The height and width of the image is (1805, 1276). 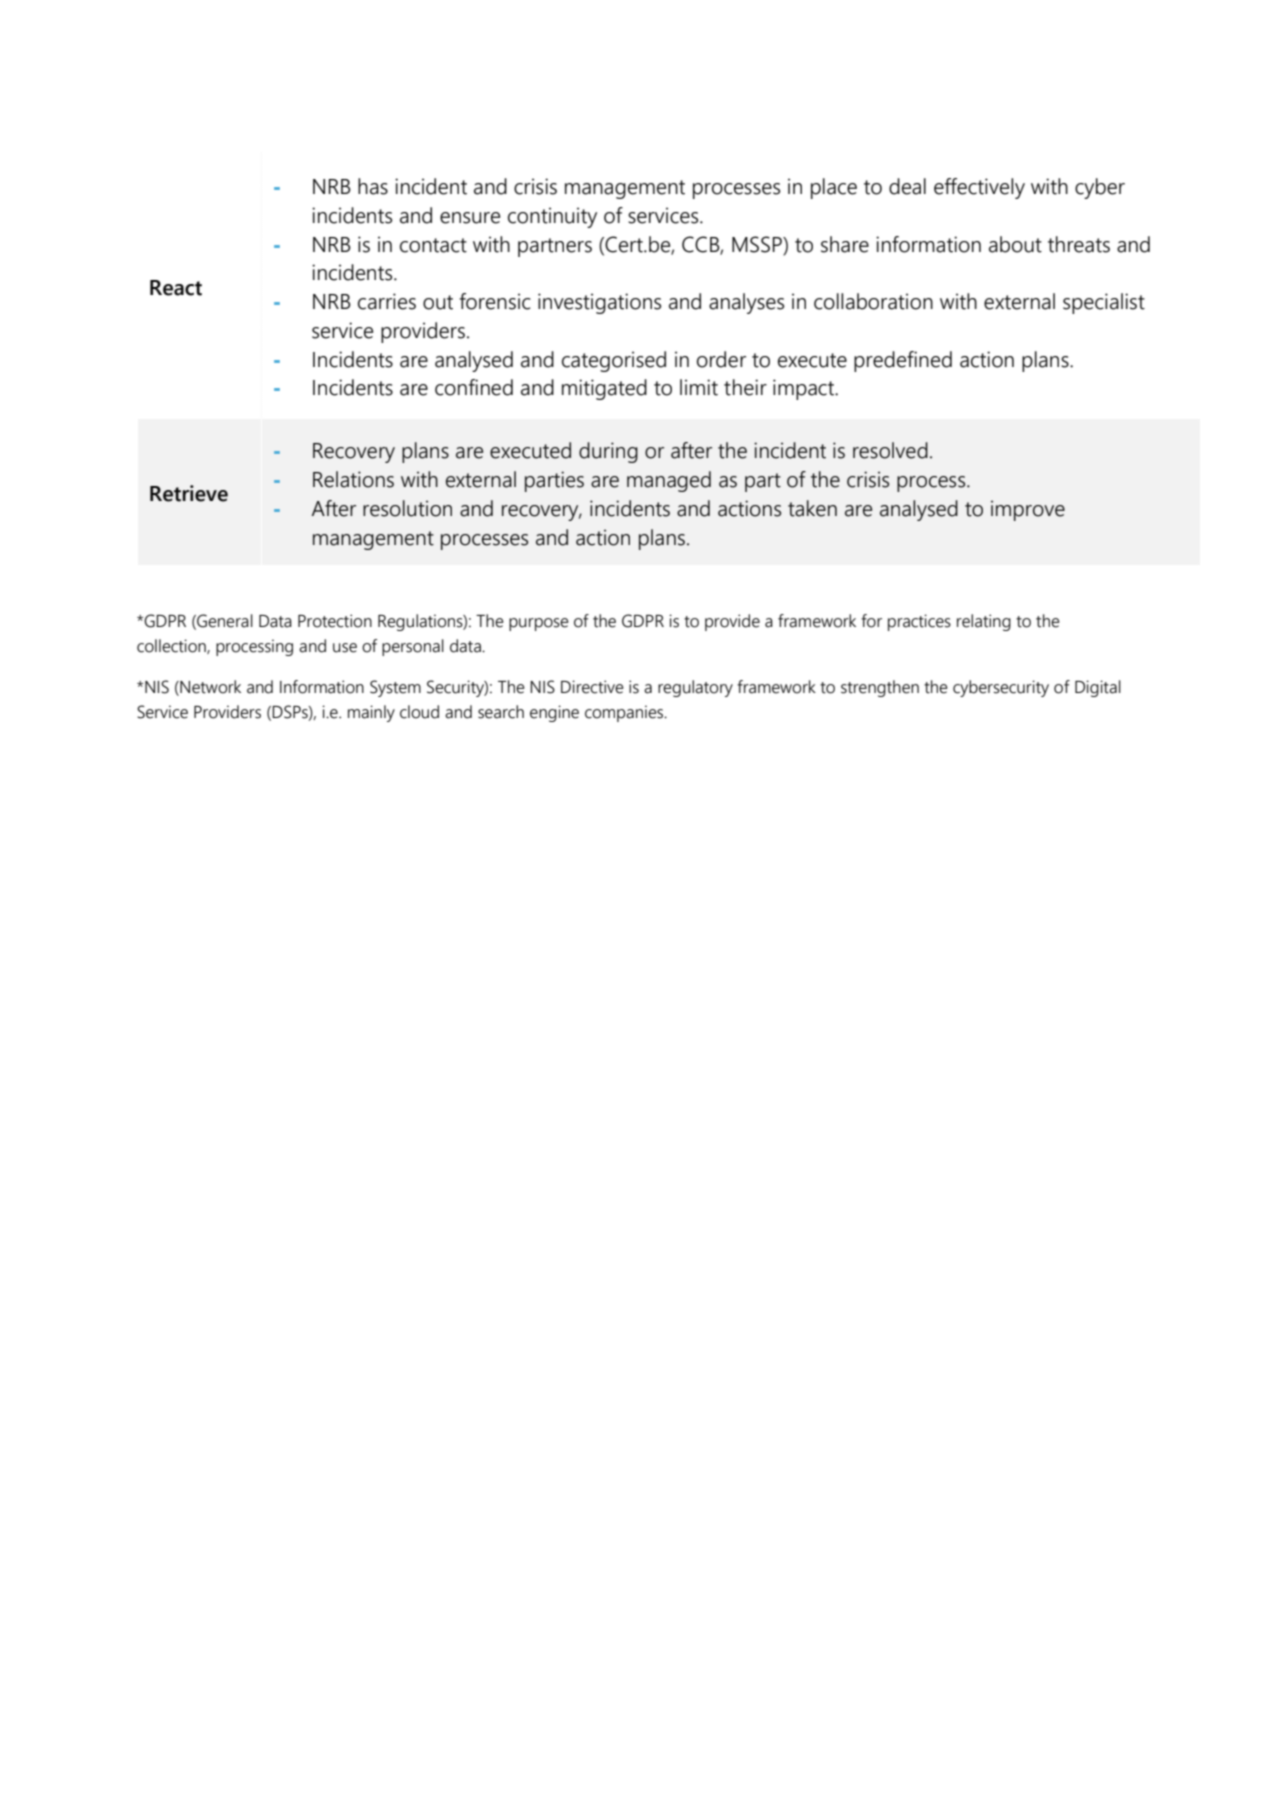 What do you see at coordinates (373, 186) in the image?
I see `has` at bounding box center [373, 186].
